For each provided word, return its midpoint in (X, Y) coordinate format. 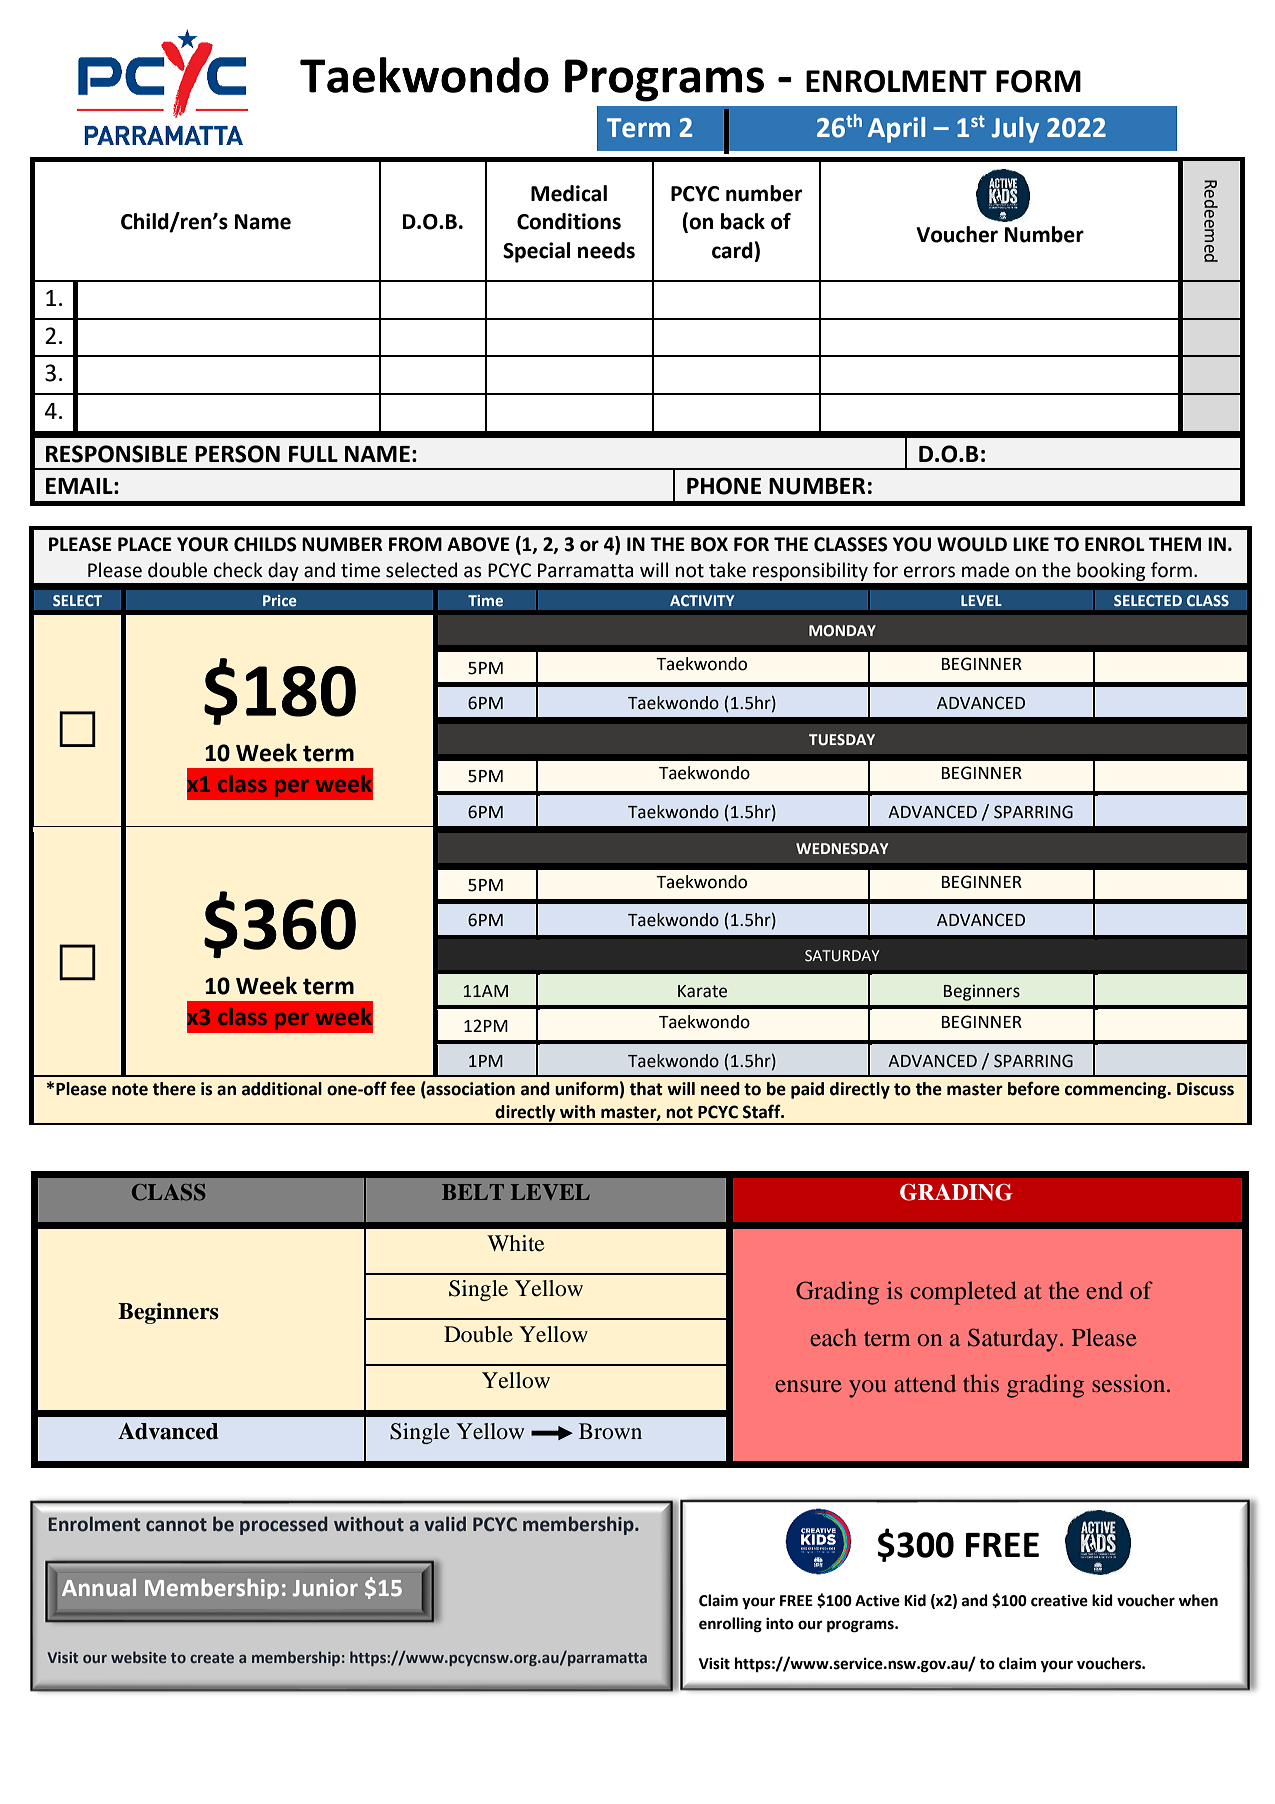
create (212, 1658)
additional (282, 1089)
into (780, 1623)
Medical (569, 193)
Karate (702, 991)
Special (536, 252)
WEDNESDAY (842, 849)
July (1015, 130)
